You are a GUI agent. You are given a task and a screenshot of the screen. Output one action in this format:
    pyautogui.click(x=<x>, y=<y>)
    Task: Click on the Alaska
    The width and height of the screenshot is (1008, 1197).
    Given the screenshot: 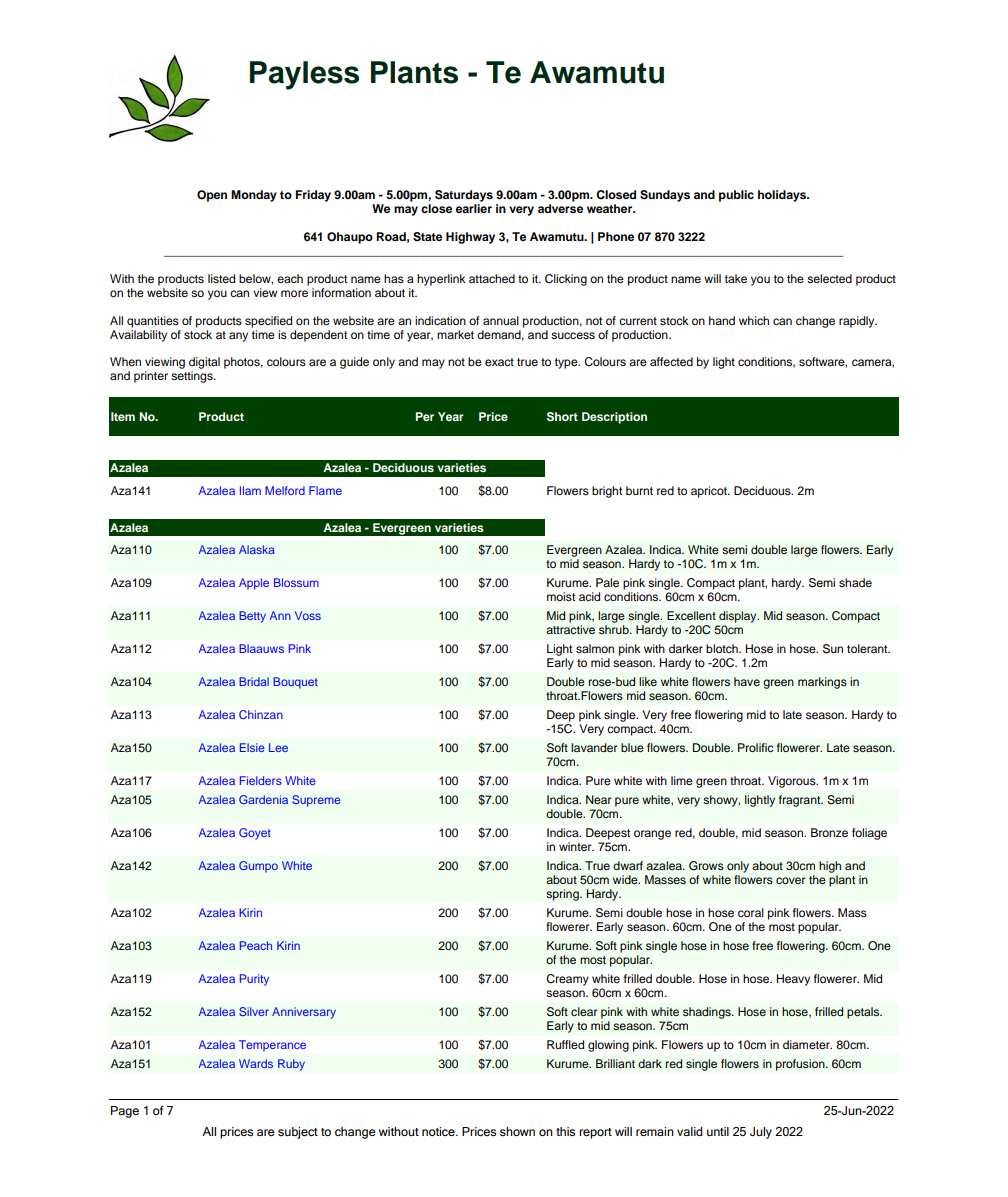 What is the action you would take?
    pyautogui.click(x=257, y=549)
